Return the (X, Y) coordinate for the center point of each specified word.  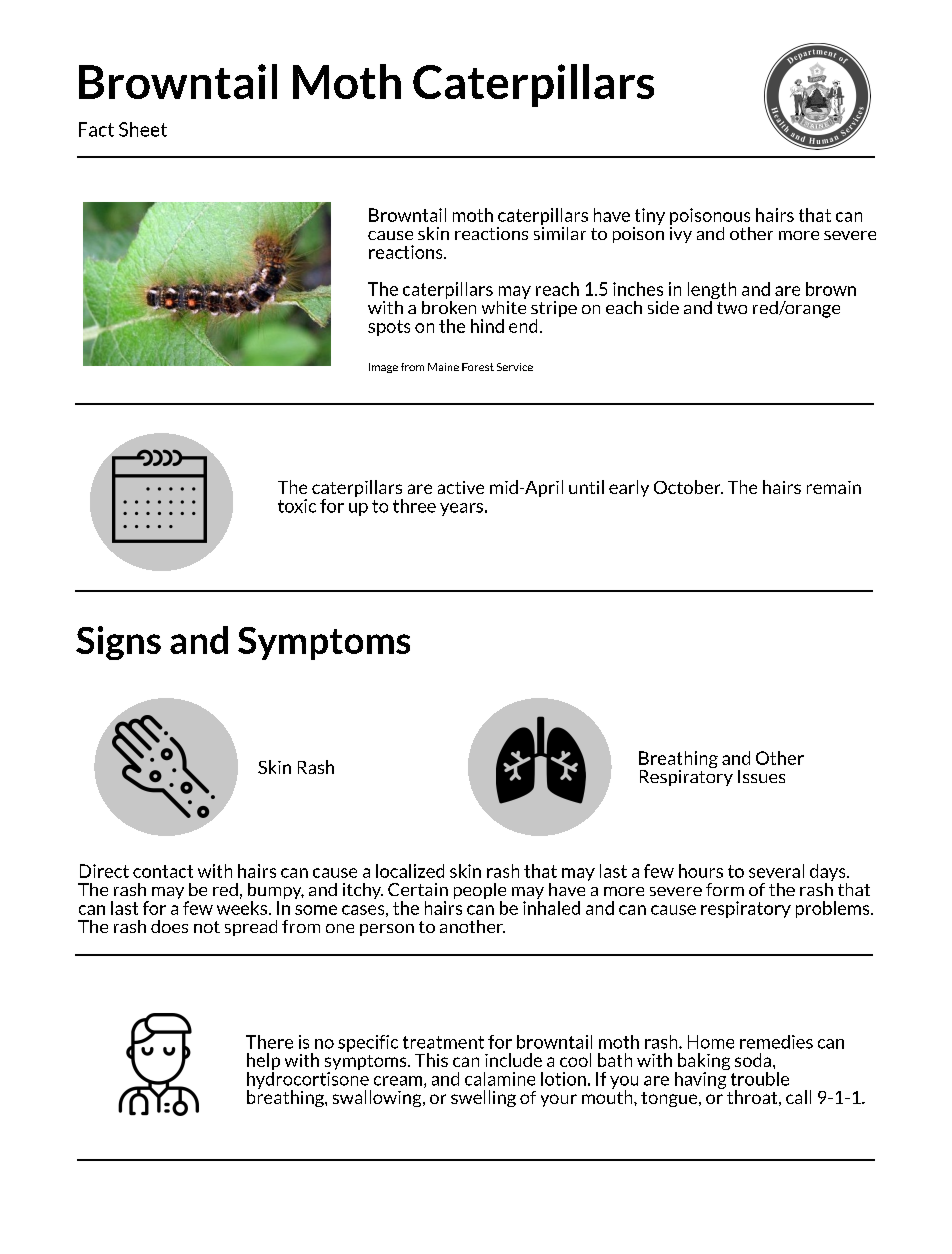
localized (410, 871)
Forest (478, 367)
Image (383, 368)
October (688, 487)
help (263, 1063)
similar (560, 232)
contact (163, 871)
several (776, 871)
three (414, 506)
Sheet (143, 129)
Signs (118, 643)
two (732, 308)
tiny (650, 216)
